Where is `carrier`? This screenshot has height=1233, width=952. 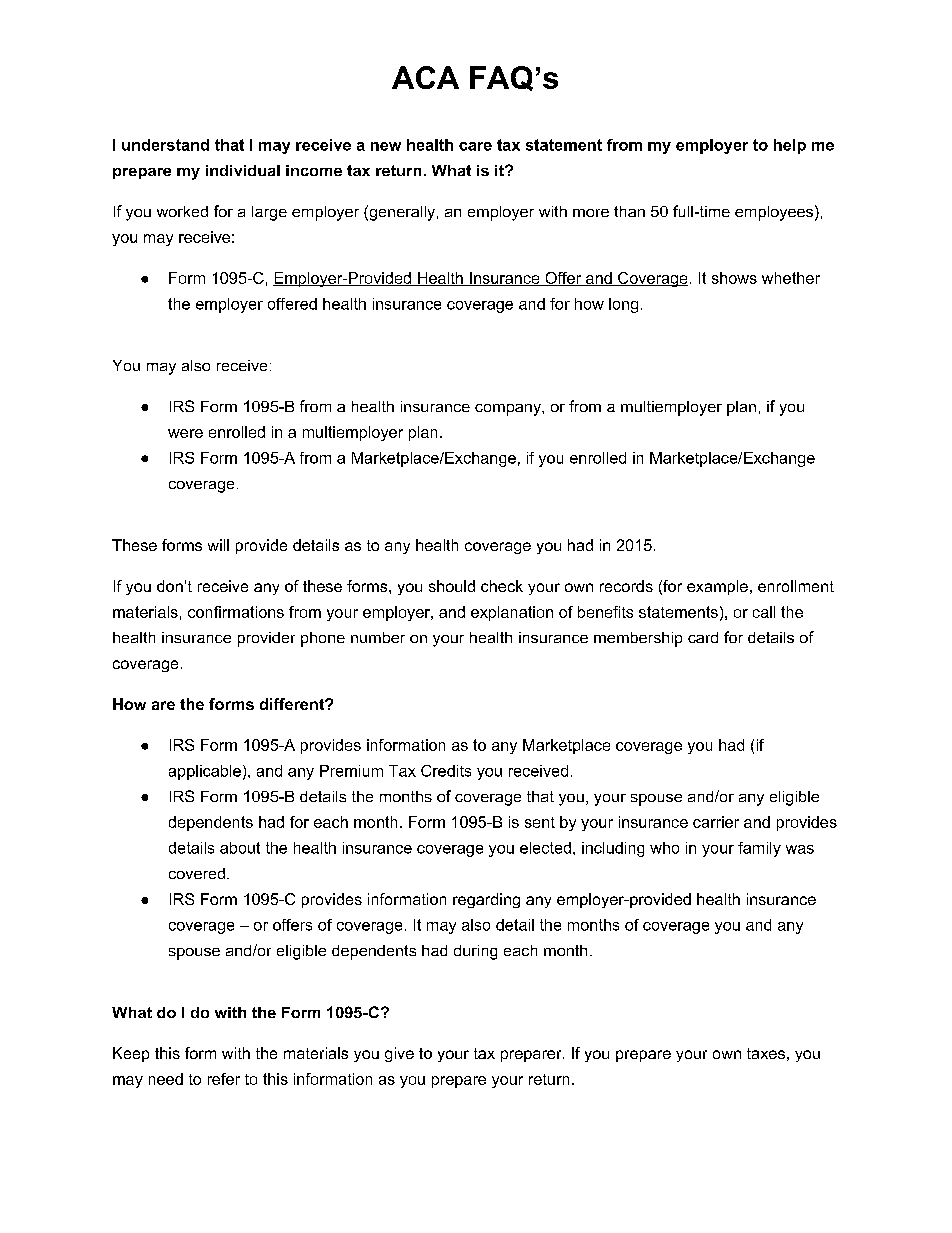
carrier is located at coordinates (716, 822).
